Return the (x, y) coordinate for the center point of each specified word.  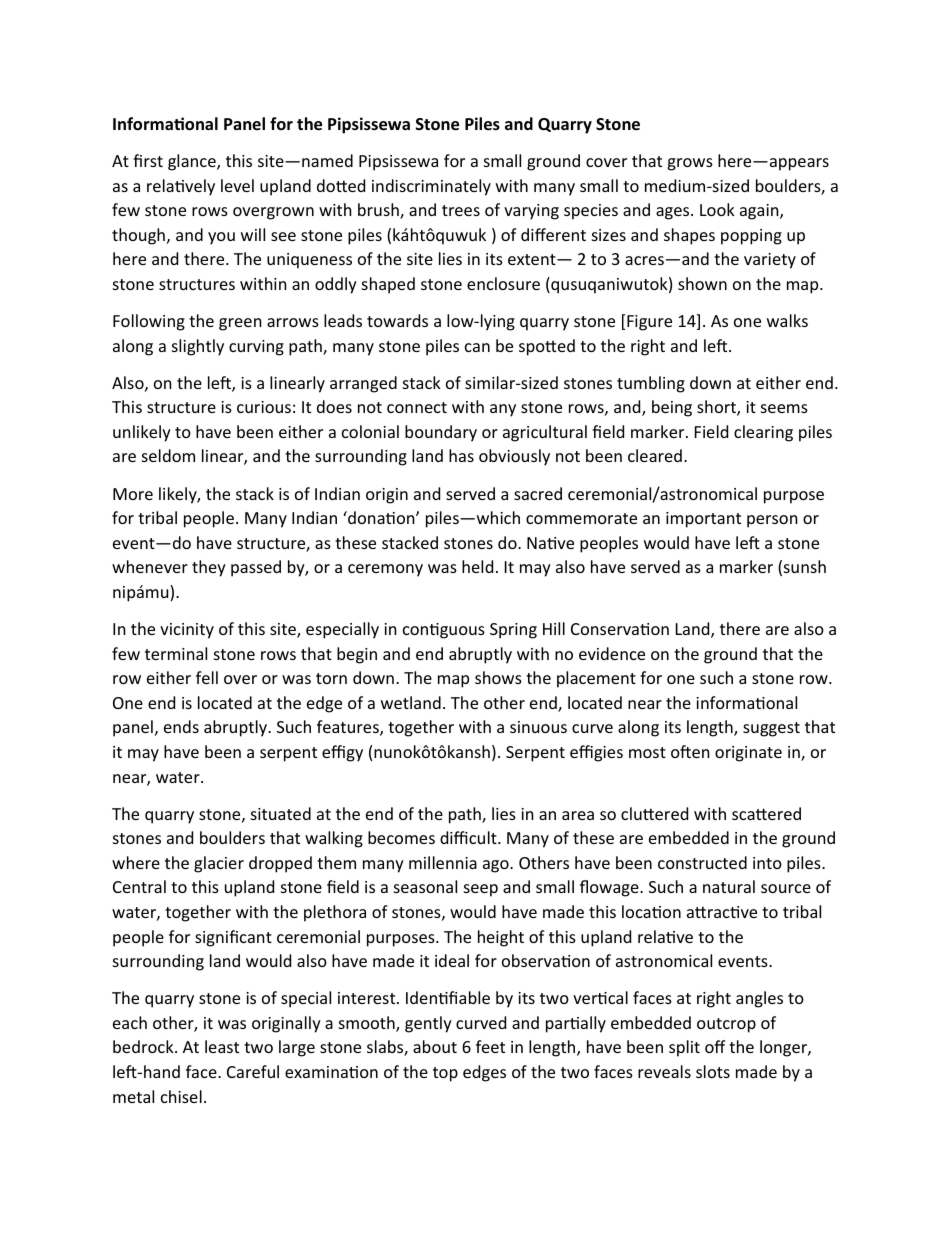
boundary (441, 433)
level (237, 185)
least (222, 1046)
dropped (280, 864)
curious (264, 407)
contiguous (444, 631)
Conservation (620, 629)
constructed (702, 862)
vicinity (187, 631)
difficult (469, 837)
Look (717, 209)
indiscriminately (431, 187)
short (717, 408)
